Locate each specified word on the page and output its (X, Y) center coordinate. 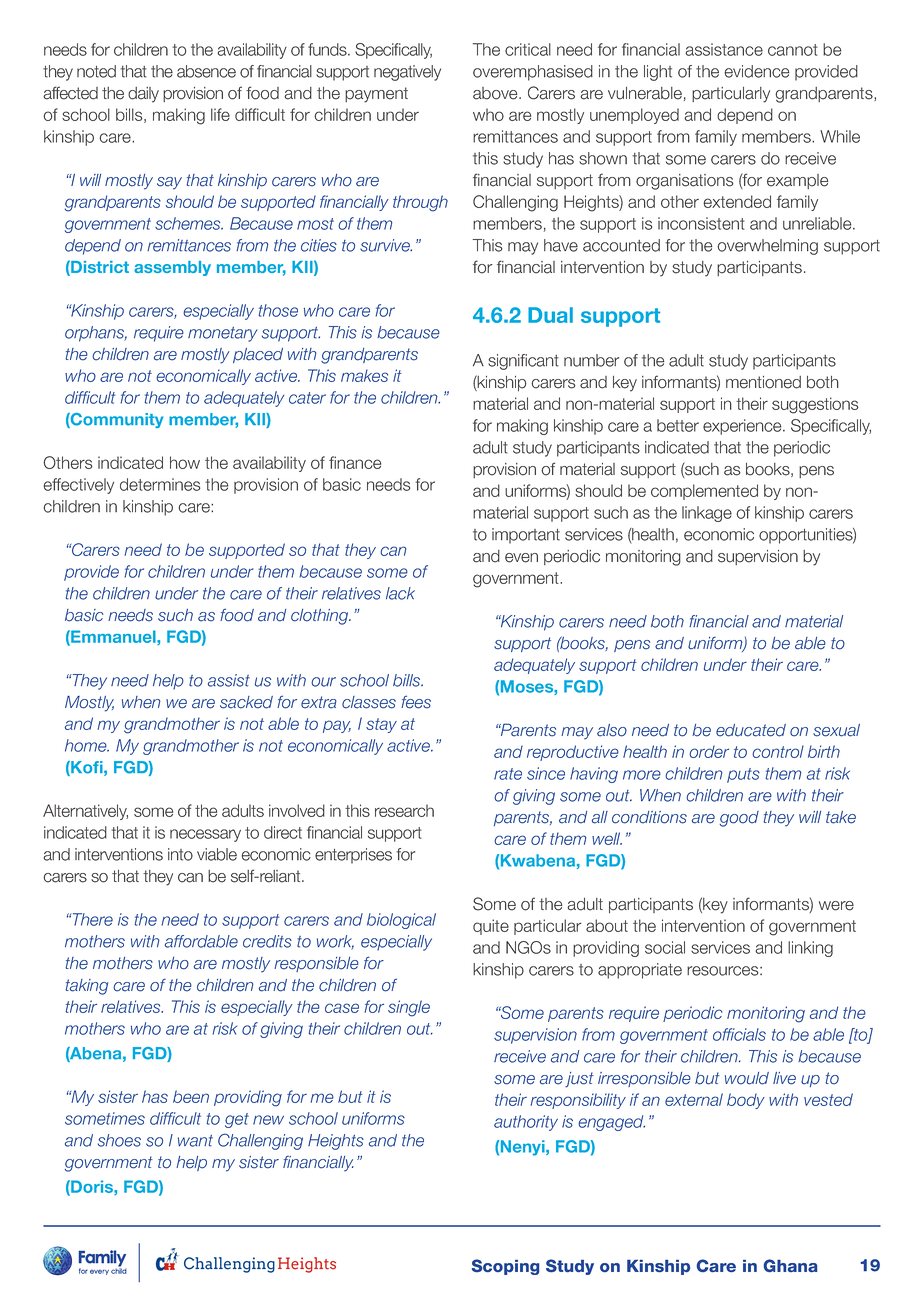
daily (143, 95)
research (404, 810)
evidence (757, 71)
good (739, 819)
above (496, 93)
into (180, 854)
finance (355, 462)
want (195, 1141)
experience (743, 427)
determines (160, 484)
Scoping (505, 1267)
